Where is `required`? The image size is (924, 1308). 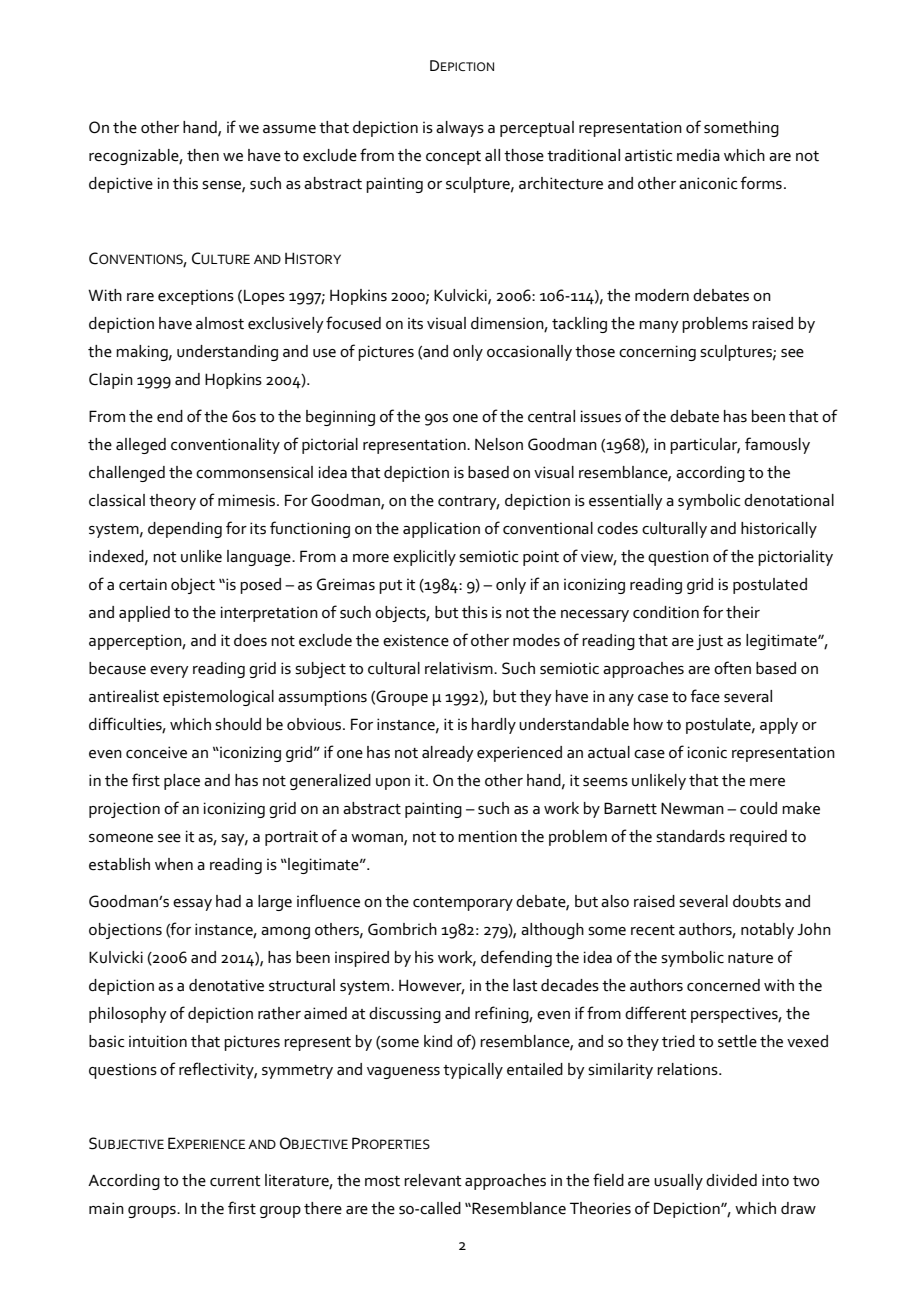
required is located at coordinates (758, 838).
